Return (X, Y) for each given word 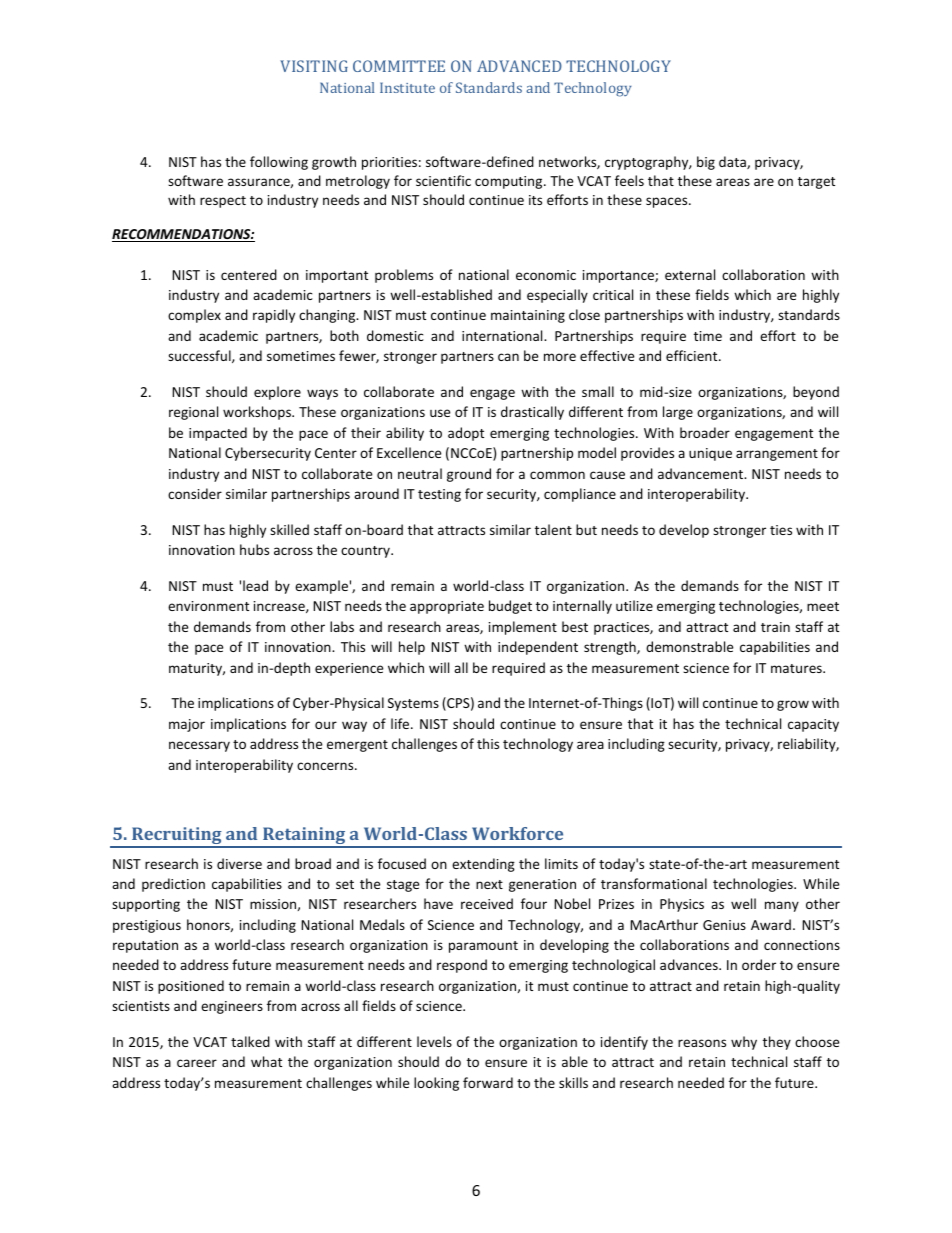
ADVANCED (519, 66)
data (733, 162)
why (744, 1043)
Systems (413, 704)
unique (710, 454)
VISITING (314, 66)
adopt (466, 434)
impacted (218, 434)
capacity (813, 725)
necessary (199, 746)
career (197, 1063)
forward (488, 1082)
